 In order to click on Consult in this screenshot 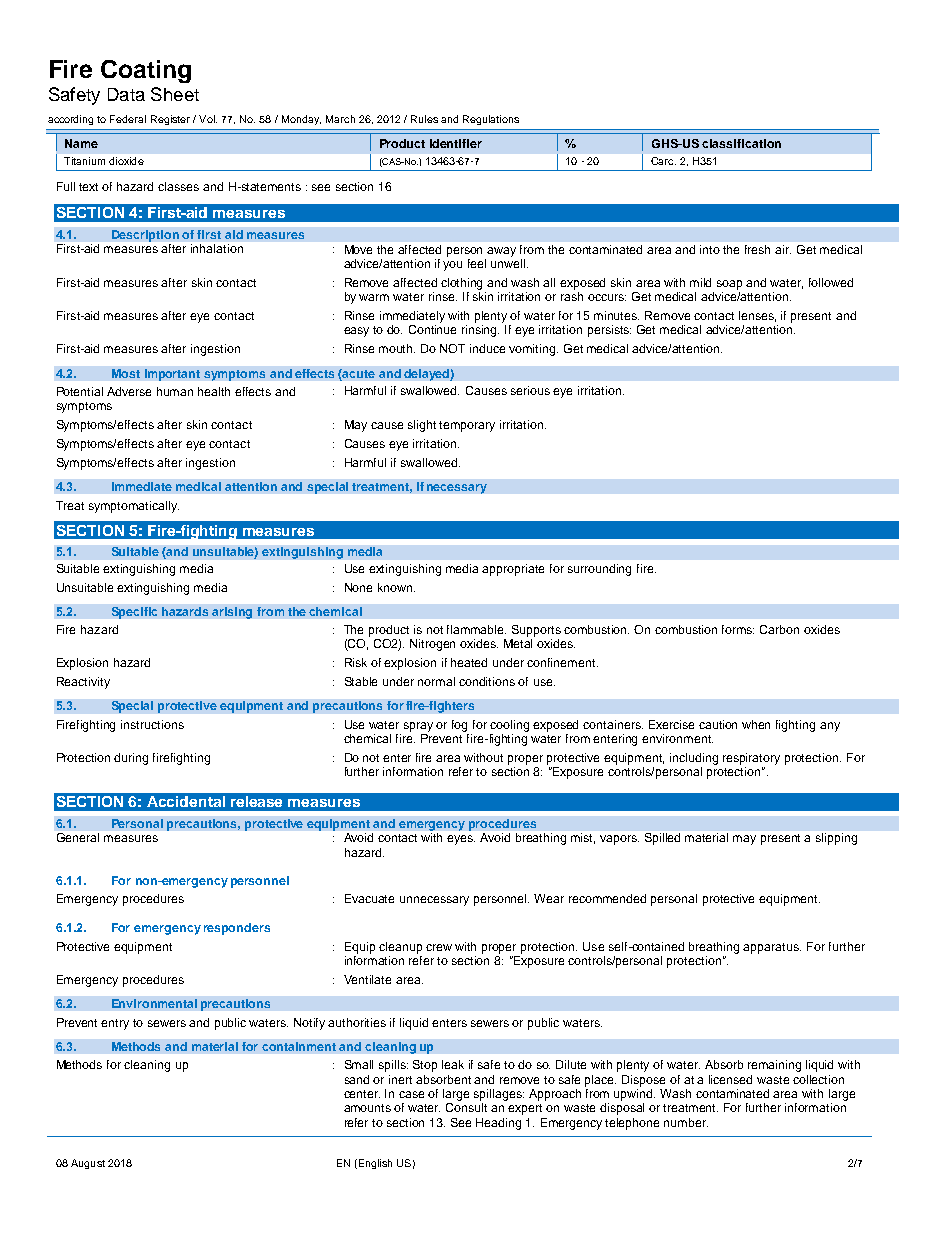, I will do `click(466, 1107)`.
